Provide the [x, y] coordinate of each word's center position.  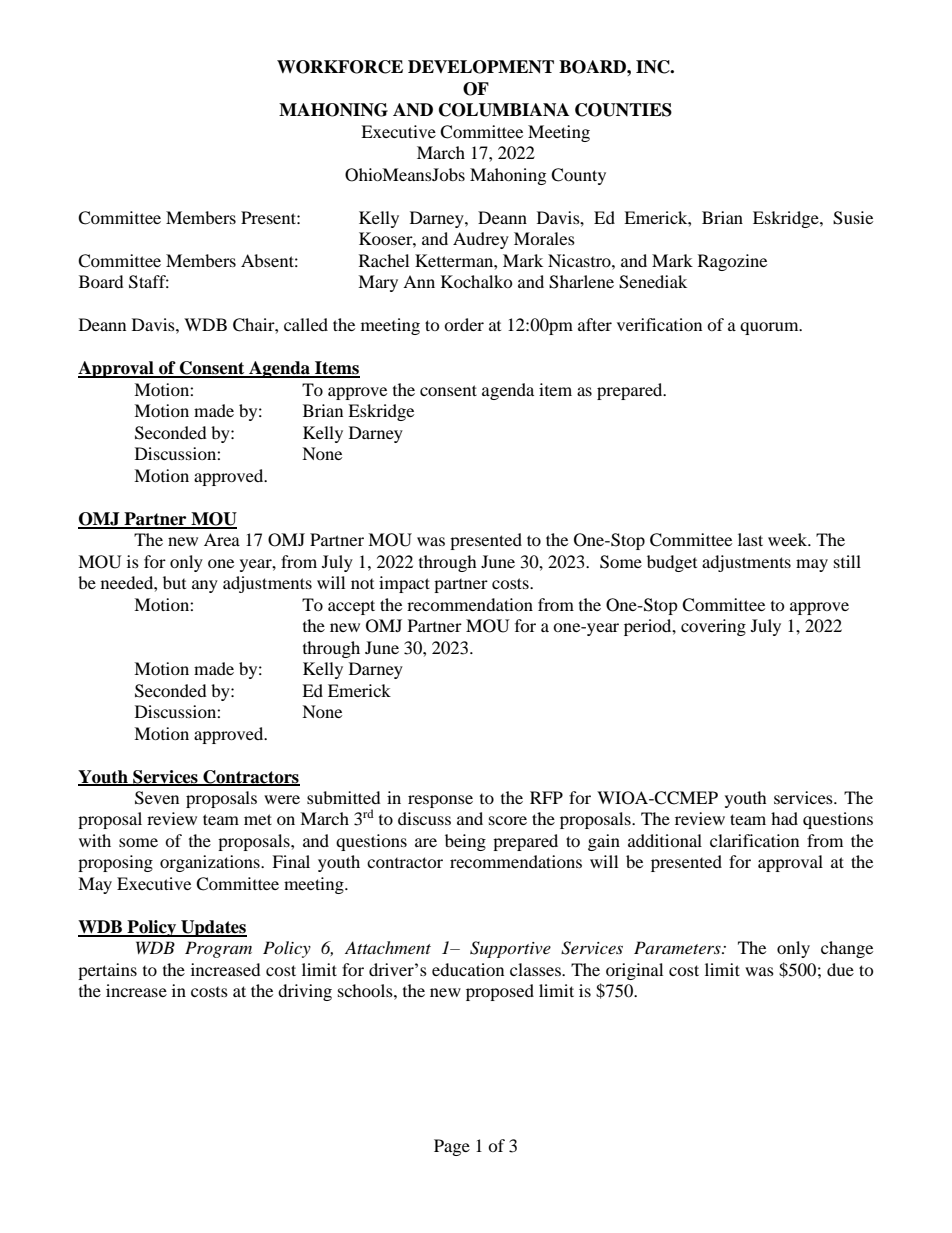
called [306, 324]
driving [305, 992]
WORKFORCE [340, 67]
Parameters [678, 947]
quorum [770, 328]
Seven [157, 798]
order [464, 324]
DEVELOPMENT [481, 67]
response [440, 801]
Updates [213, 928]
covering [713, 627]
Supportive [510, 949]
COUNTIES [623, 110]
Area [222, 539]
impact [404, 584]
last [750, 539]
